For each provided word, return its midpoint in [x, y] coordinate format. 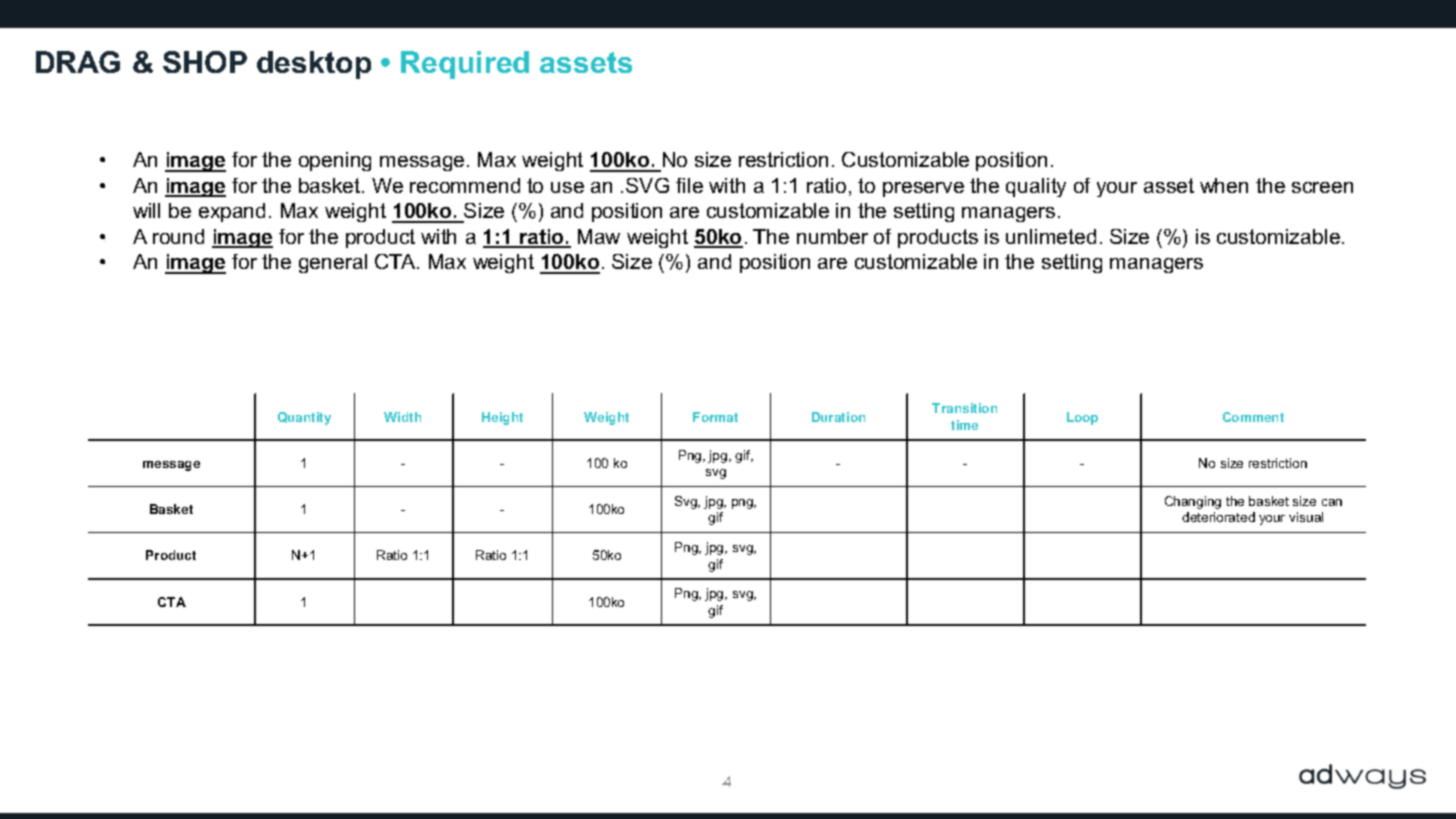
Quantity [304, 418]
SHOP [205, 62]
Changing [1193, 502]
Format [715, 417]
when [1224, 185]
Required [465, 65]
